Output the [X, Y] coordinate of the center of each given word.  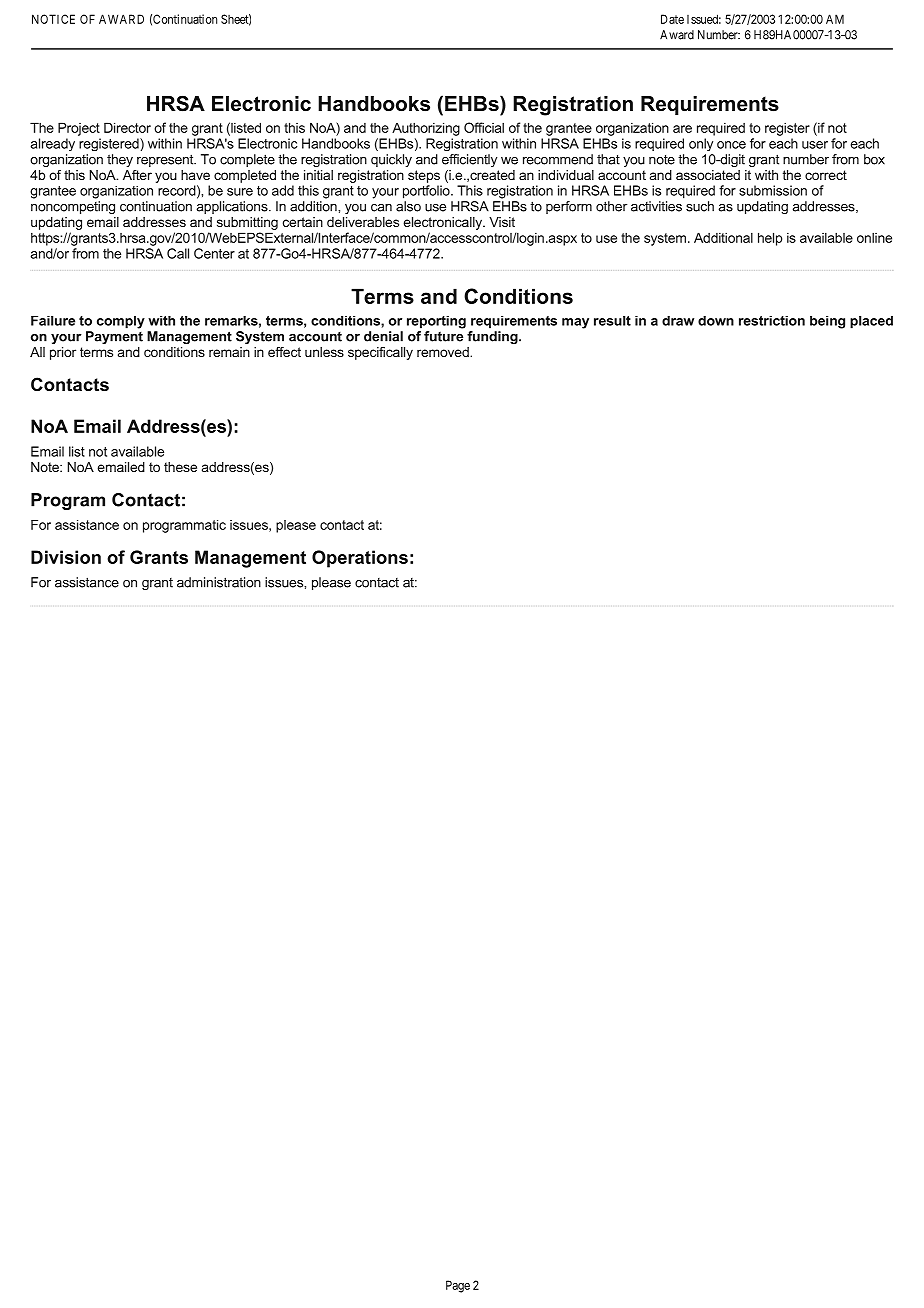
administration [219, 582]
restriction [772, 321]
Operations [360, 559]
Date [672, 19]
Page [458, 1286]
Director [127, 127]
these [180, 467]
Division [66, 557]
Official [484, 127]
